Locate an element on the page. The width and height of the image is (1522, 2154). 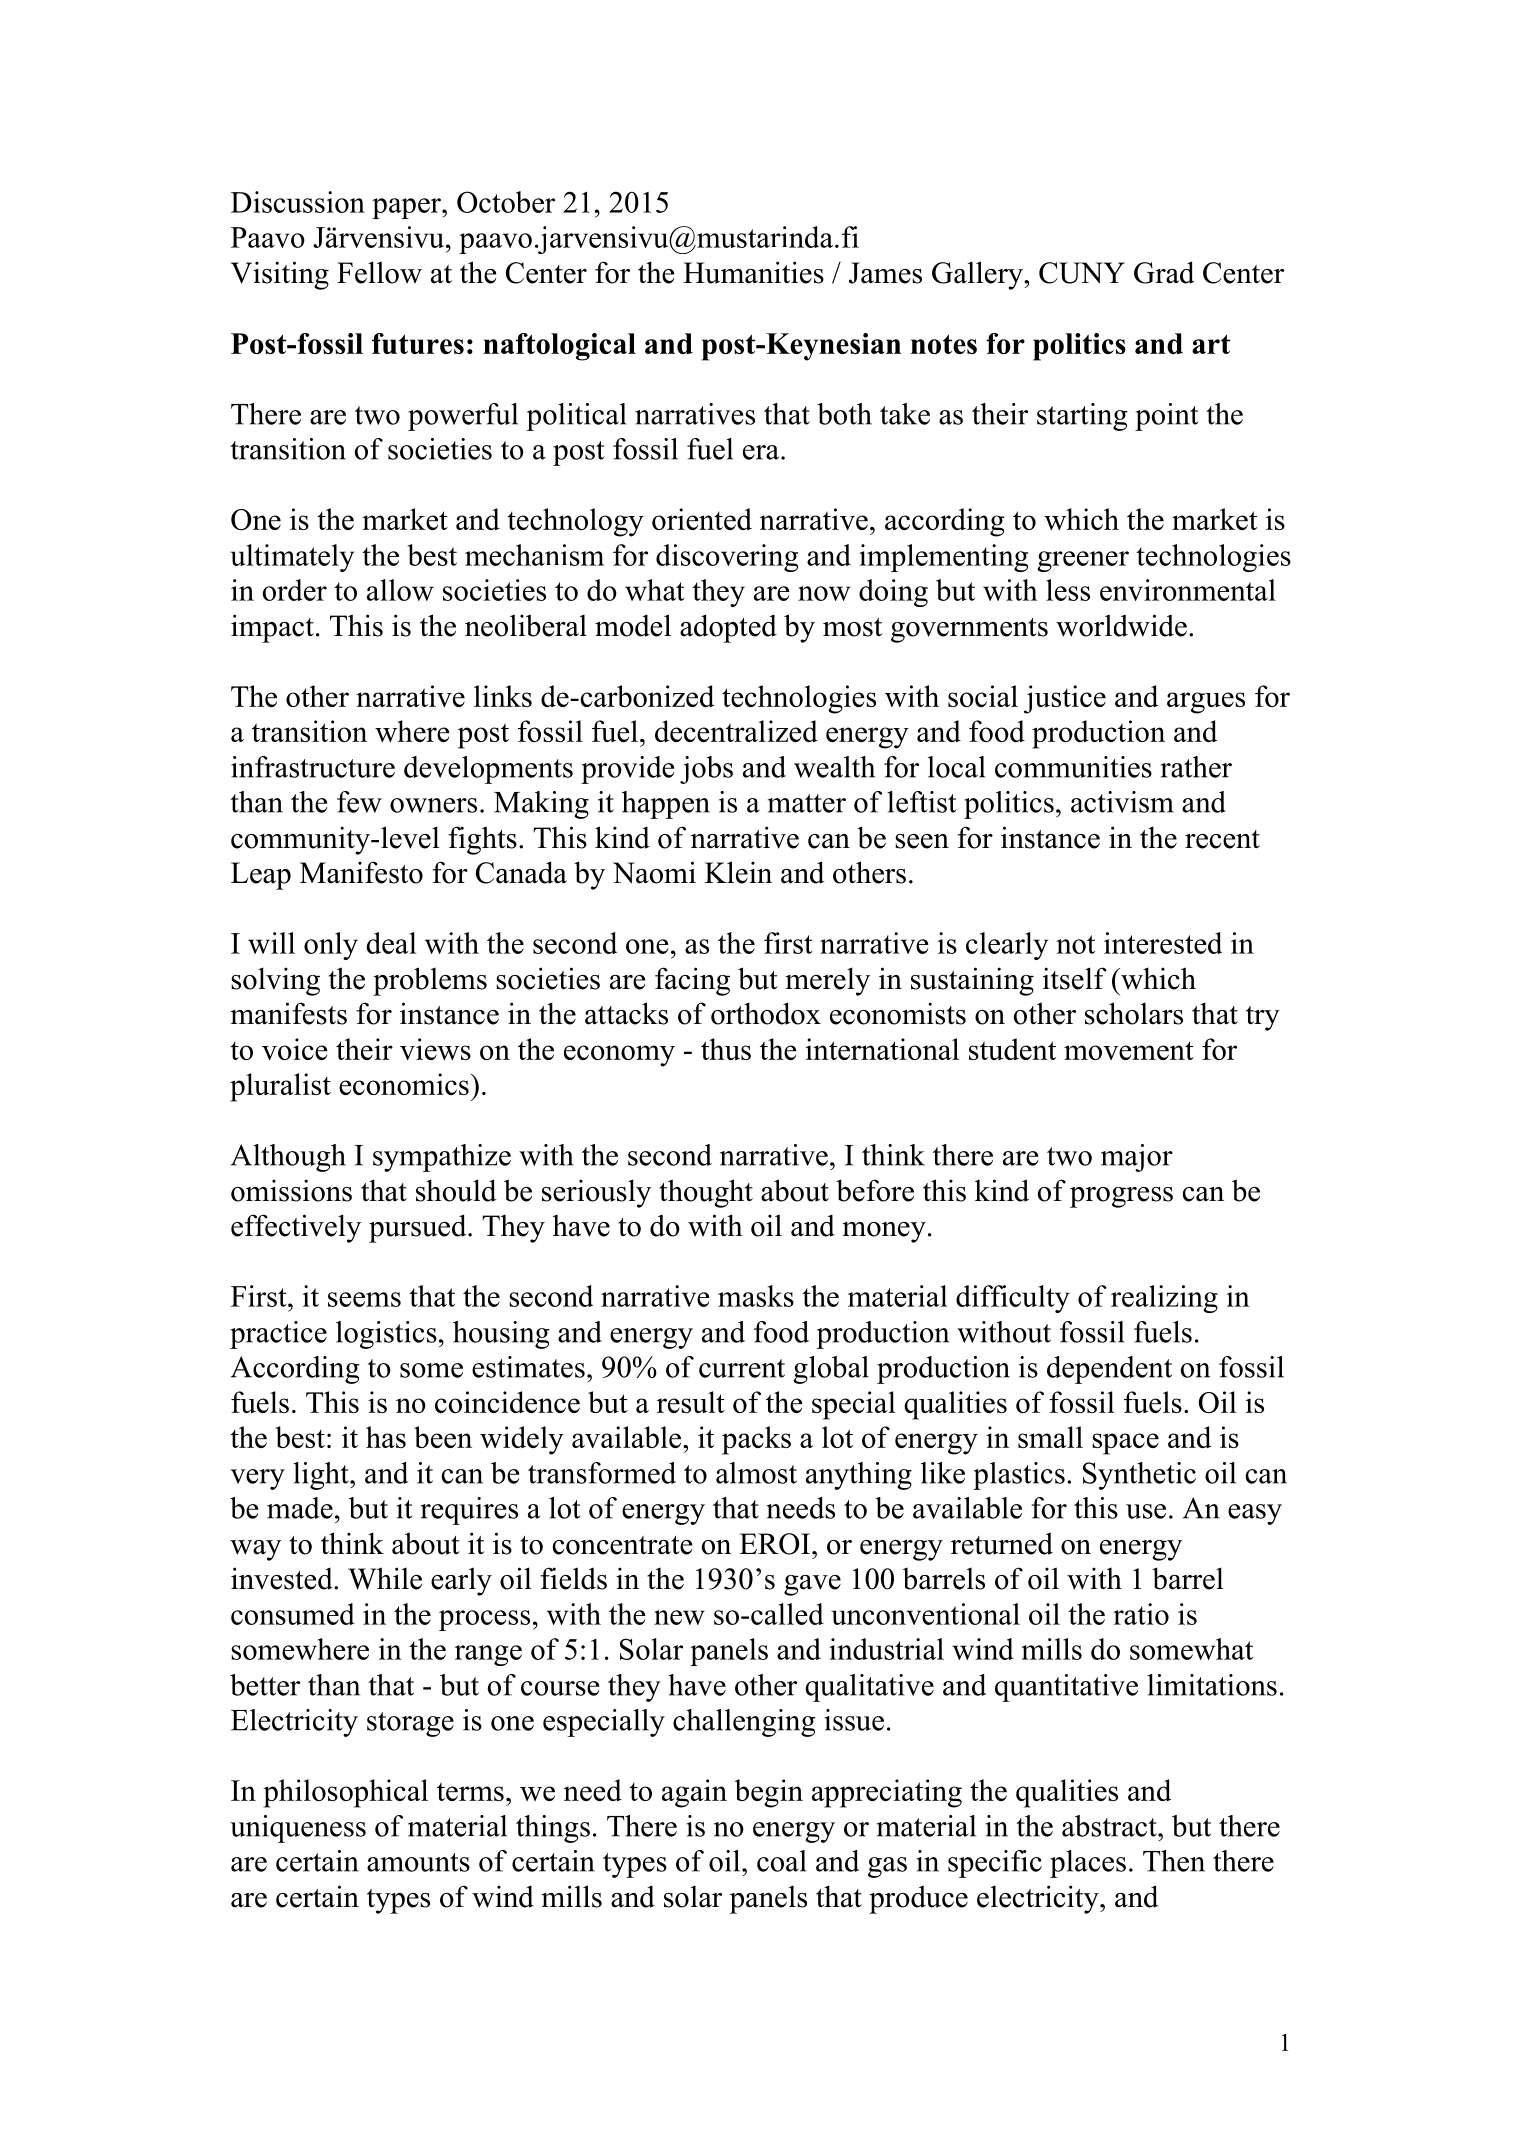
masks is located at coordinates (756, 1296).
